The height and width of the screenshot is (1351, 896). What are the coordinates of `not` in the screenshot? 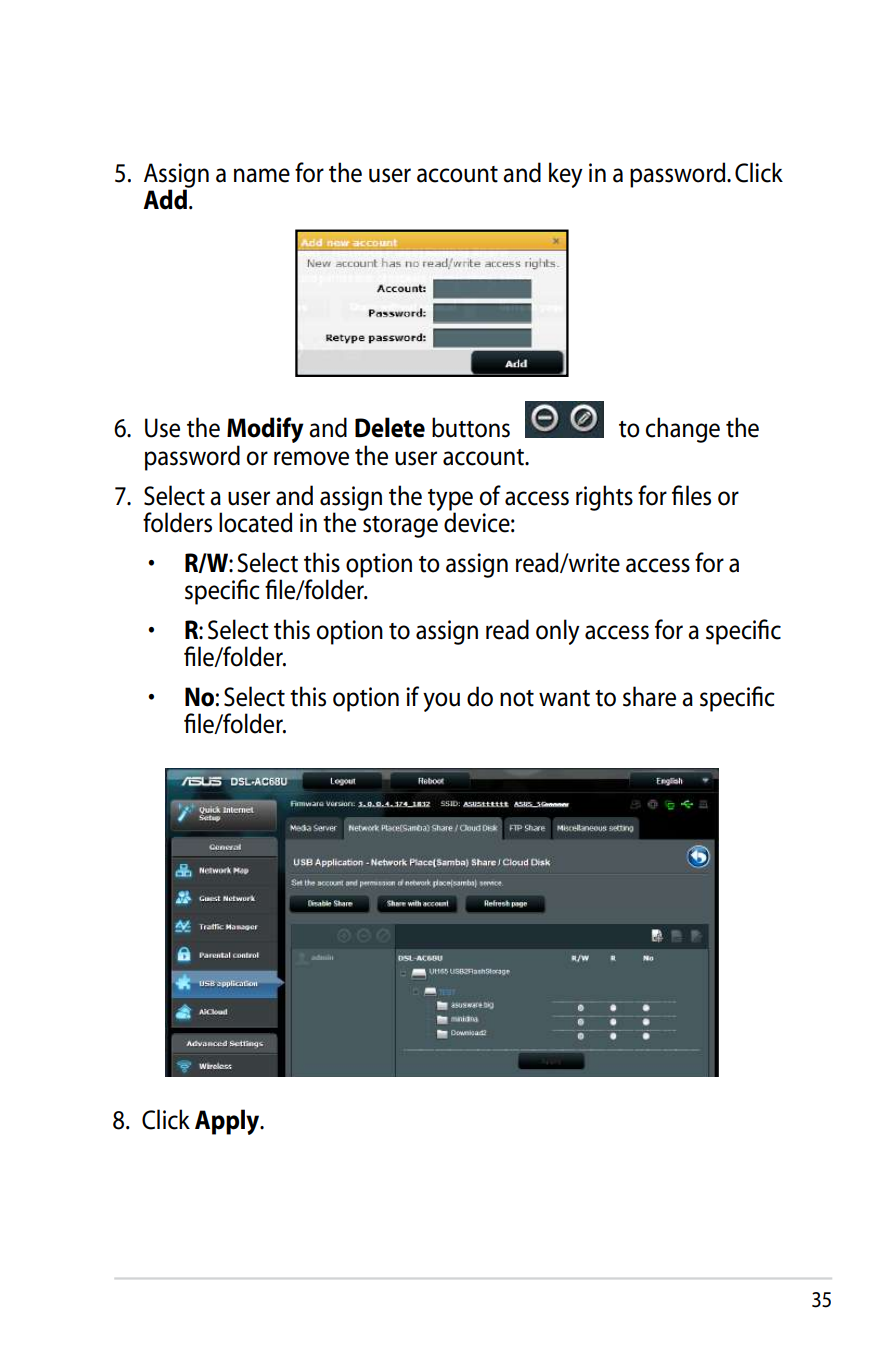 It's located at (517, 698).
